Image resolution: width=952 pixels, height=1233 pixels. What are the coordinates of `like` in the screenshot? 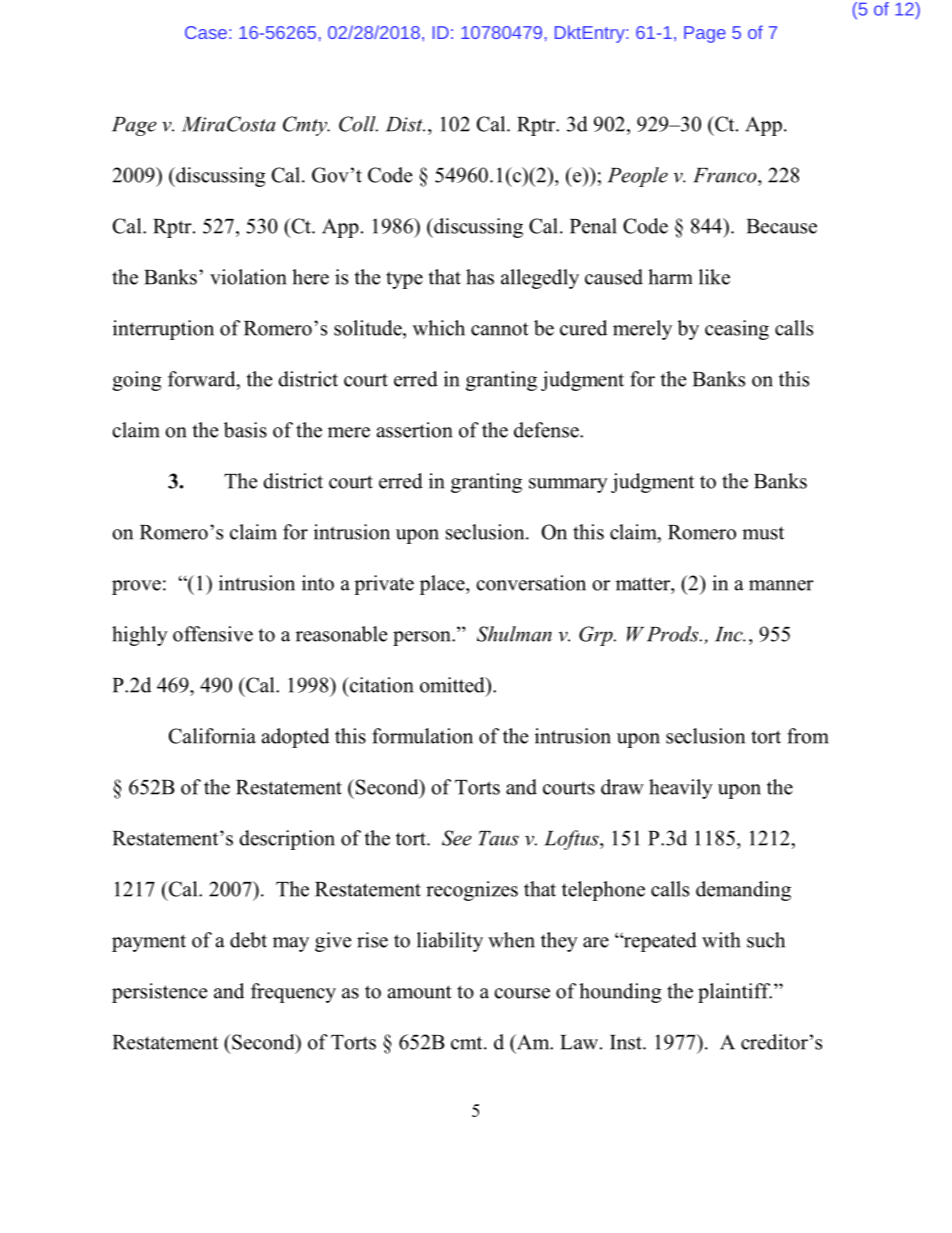 It's located at (714, 277).
